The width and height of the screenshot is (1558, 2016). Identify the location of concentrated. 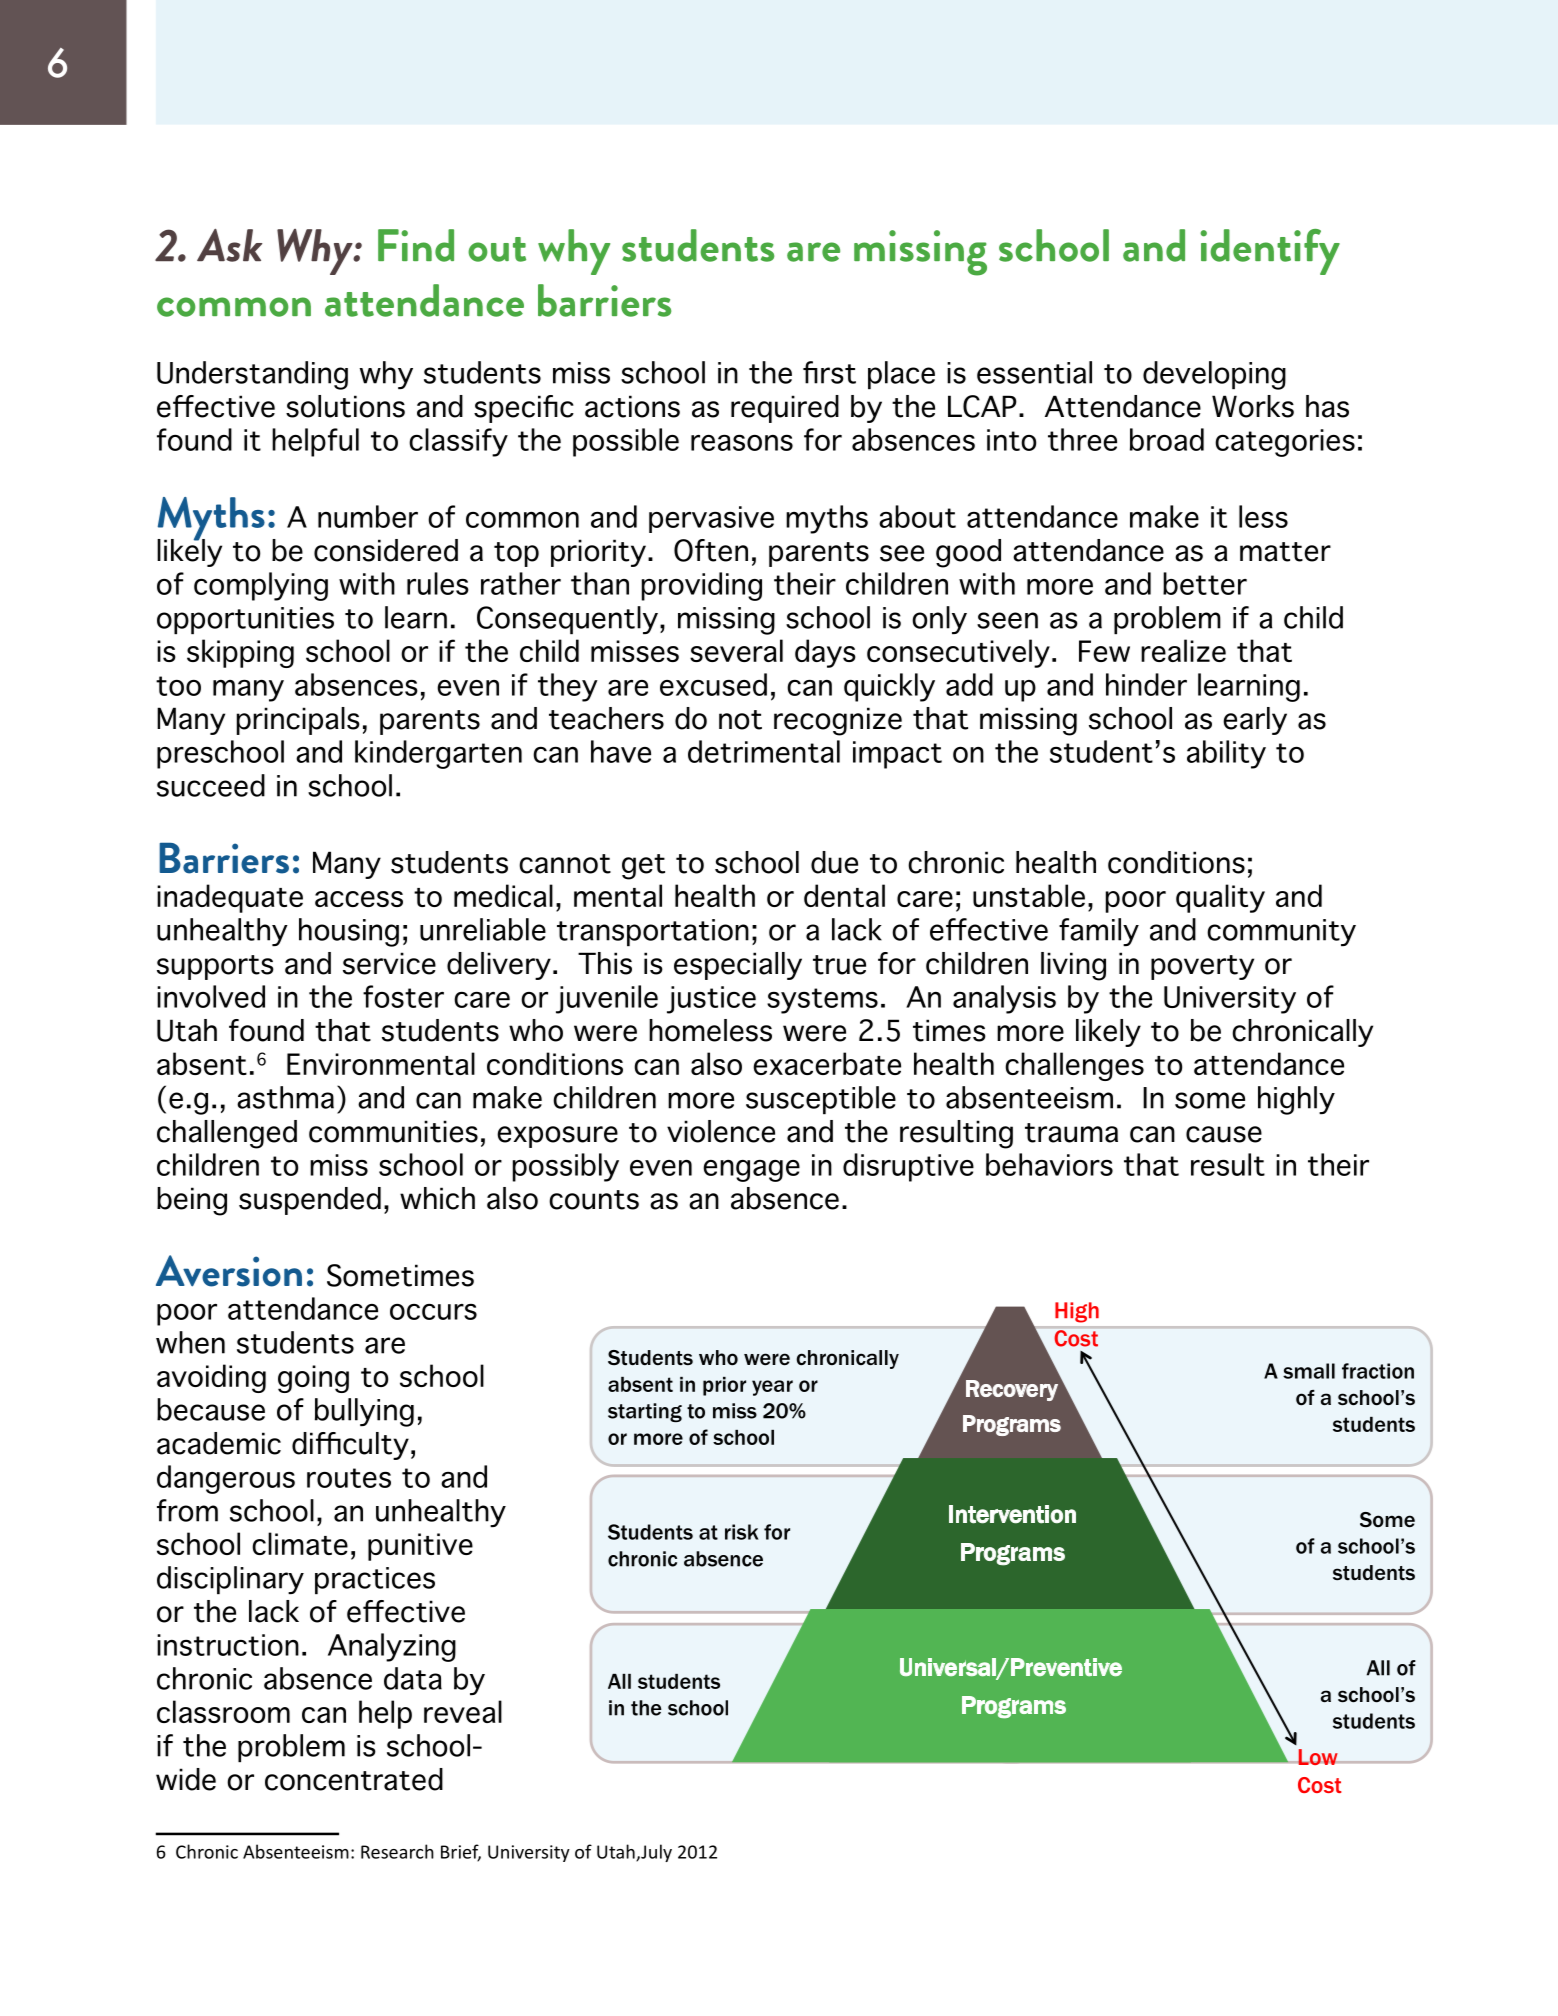
(354, 1779).
